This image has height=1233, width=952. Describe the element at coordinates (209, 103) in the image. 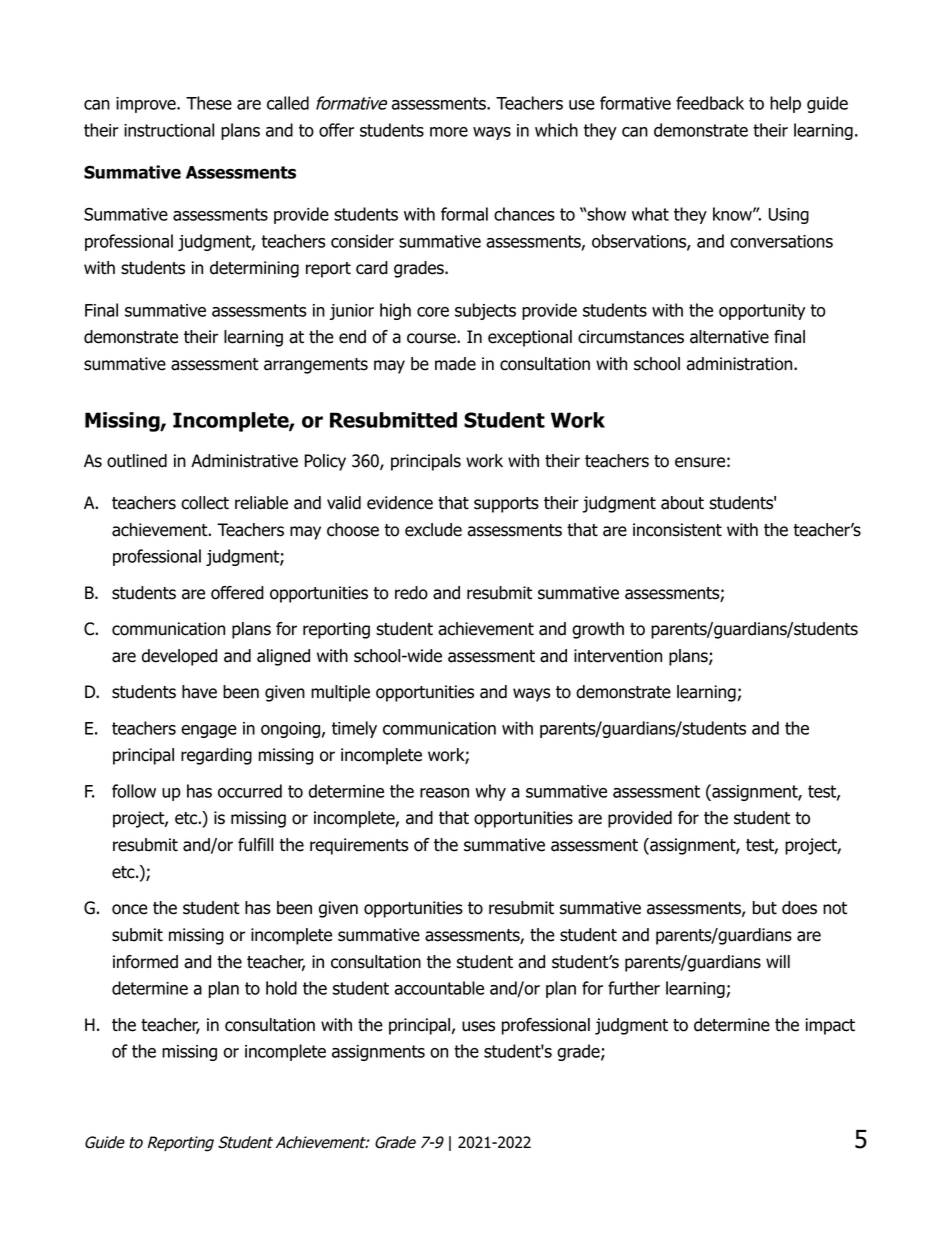

I see `These` at that location.
